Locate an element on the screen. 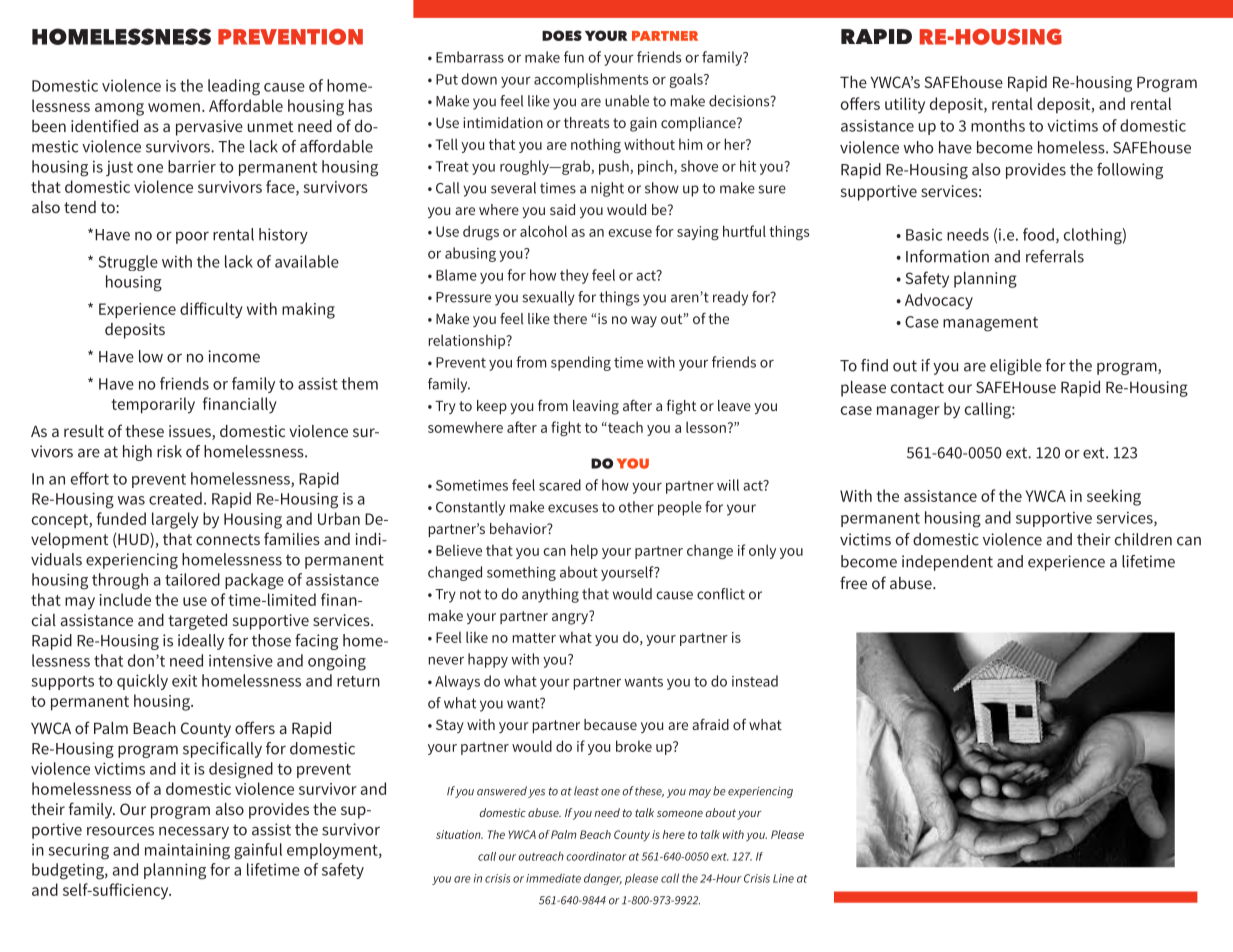 The height and width of the screenshot is (952, 1233). risk is located at coordinates (169, 451).
